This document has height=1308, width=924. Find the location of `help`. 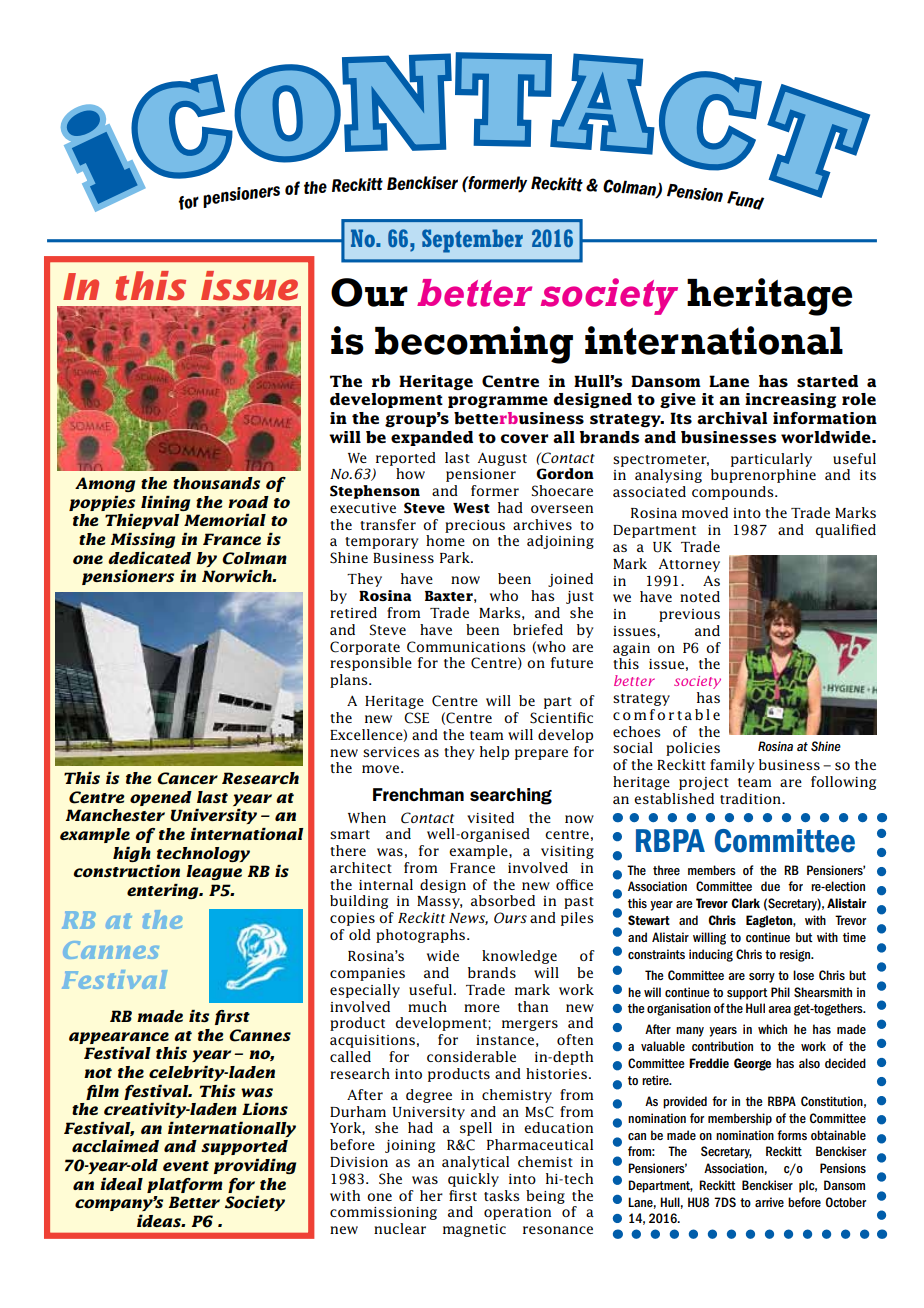

help is located at coordinates (494, 753).
